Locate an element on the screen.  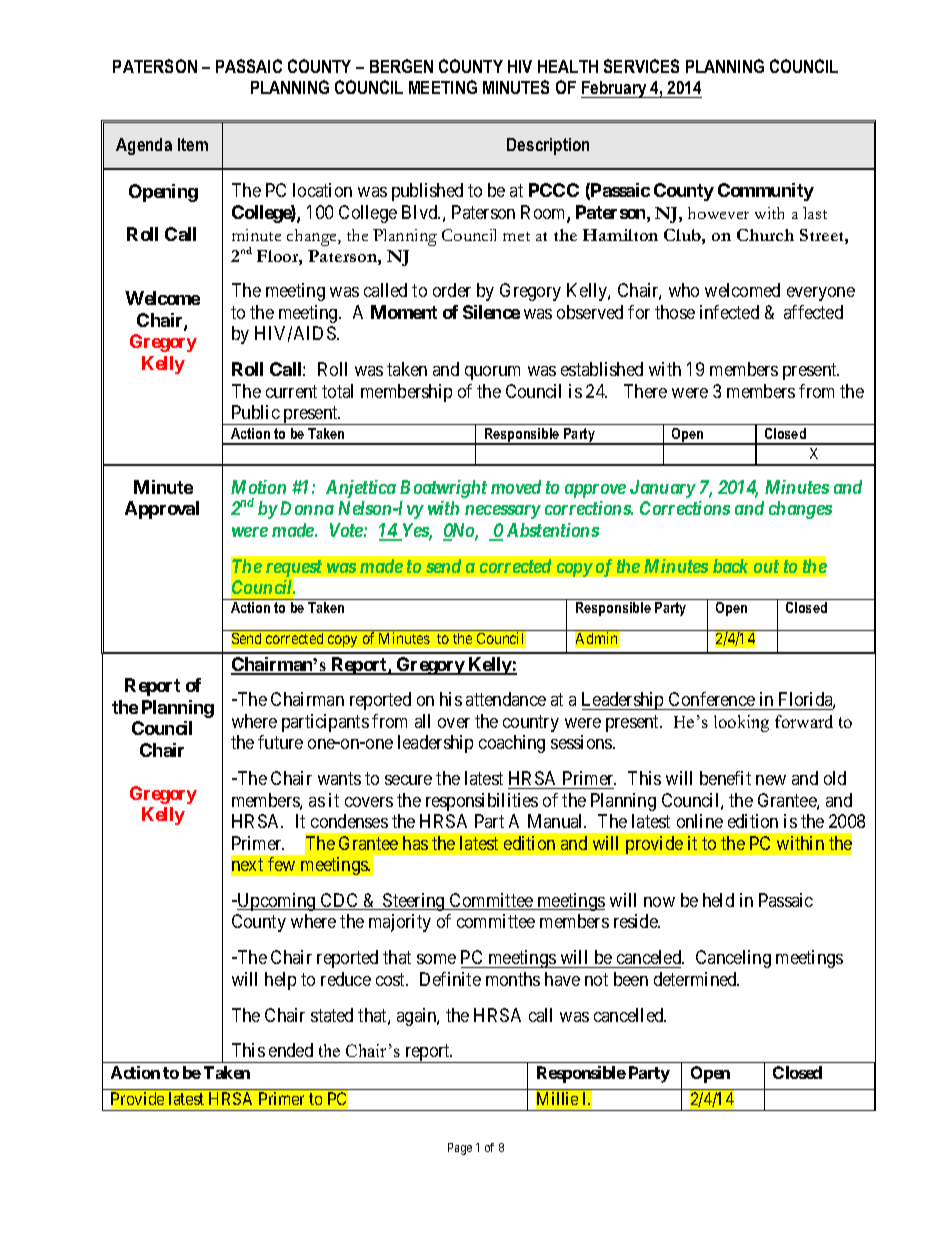
few is located at coordinates (281, 864).
